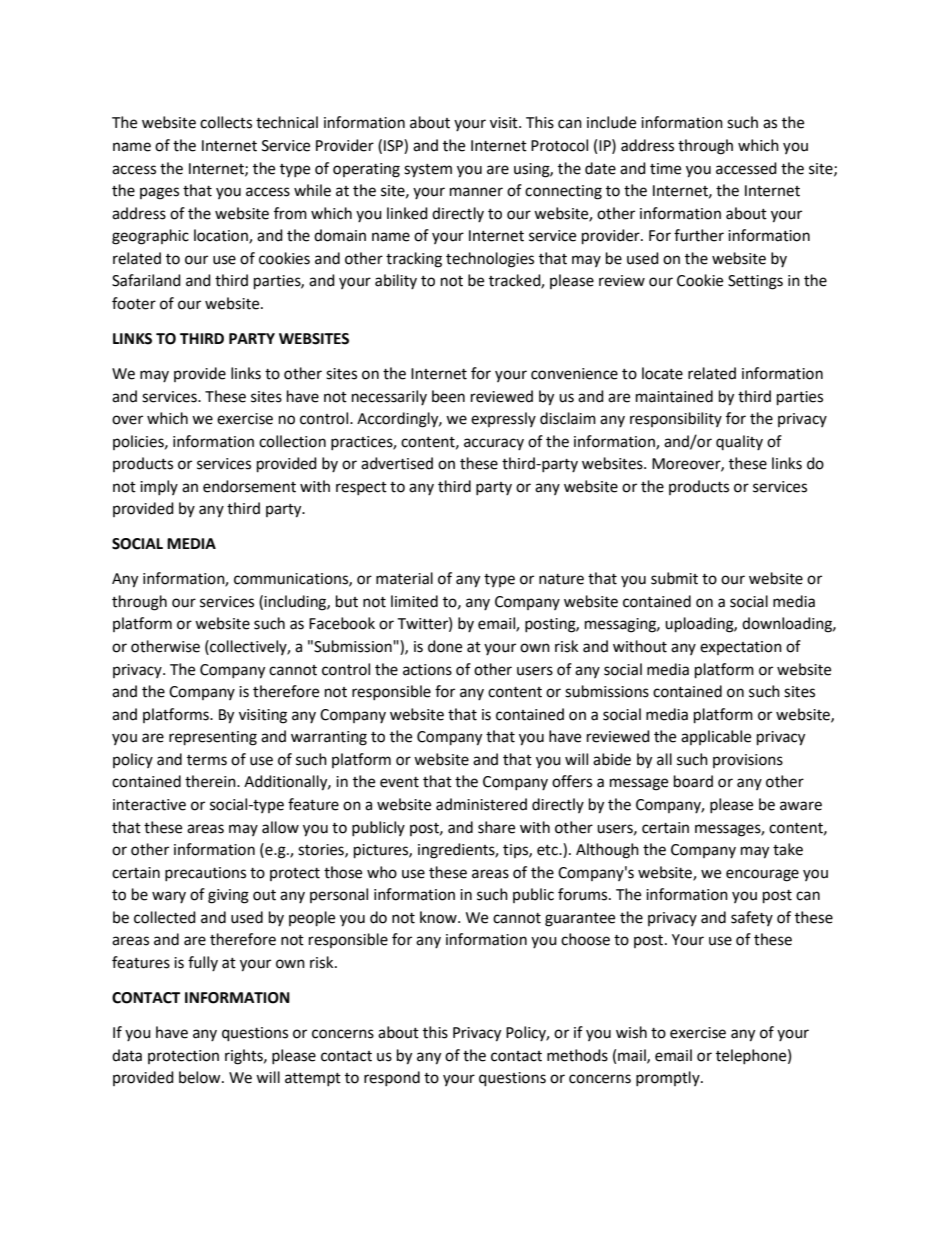 This page has height=1233, width=952. I want to click on maintained, so click(674, 396).
